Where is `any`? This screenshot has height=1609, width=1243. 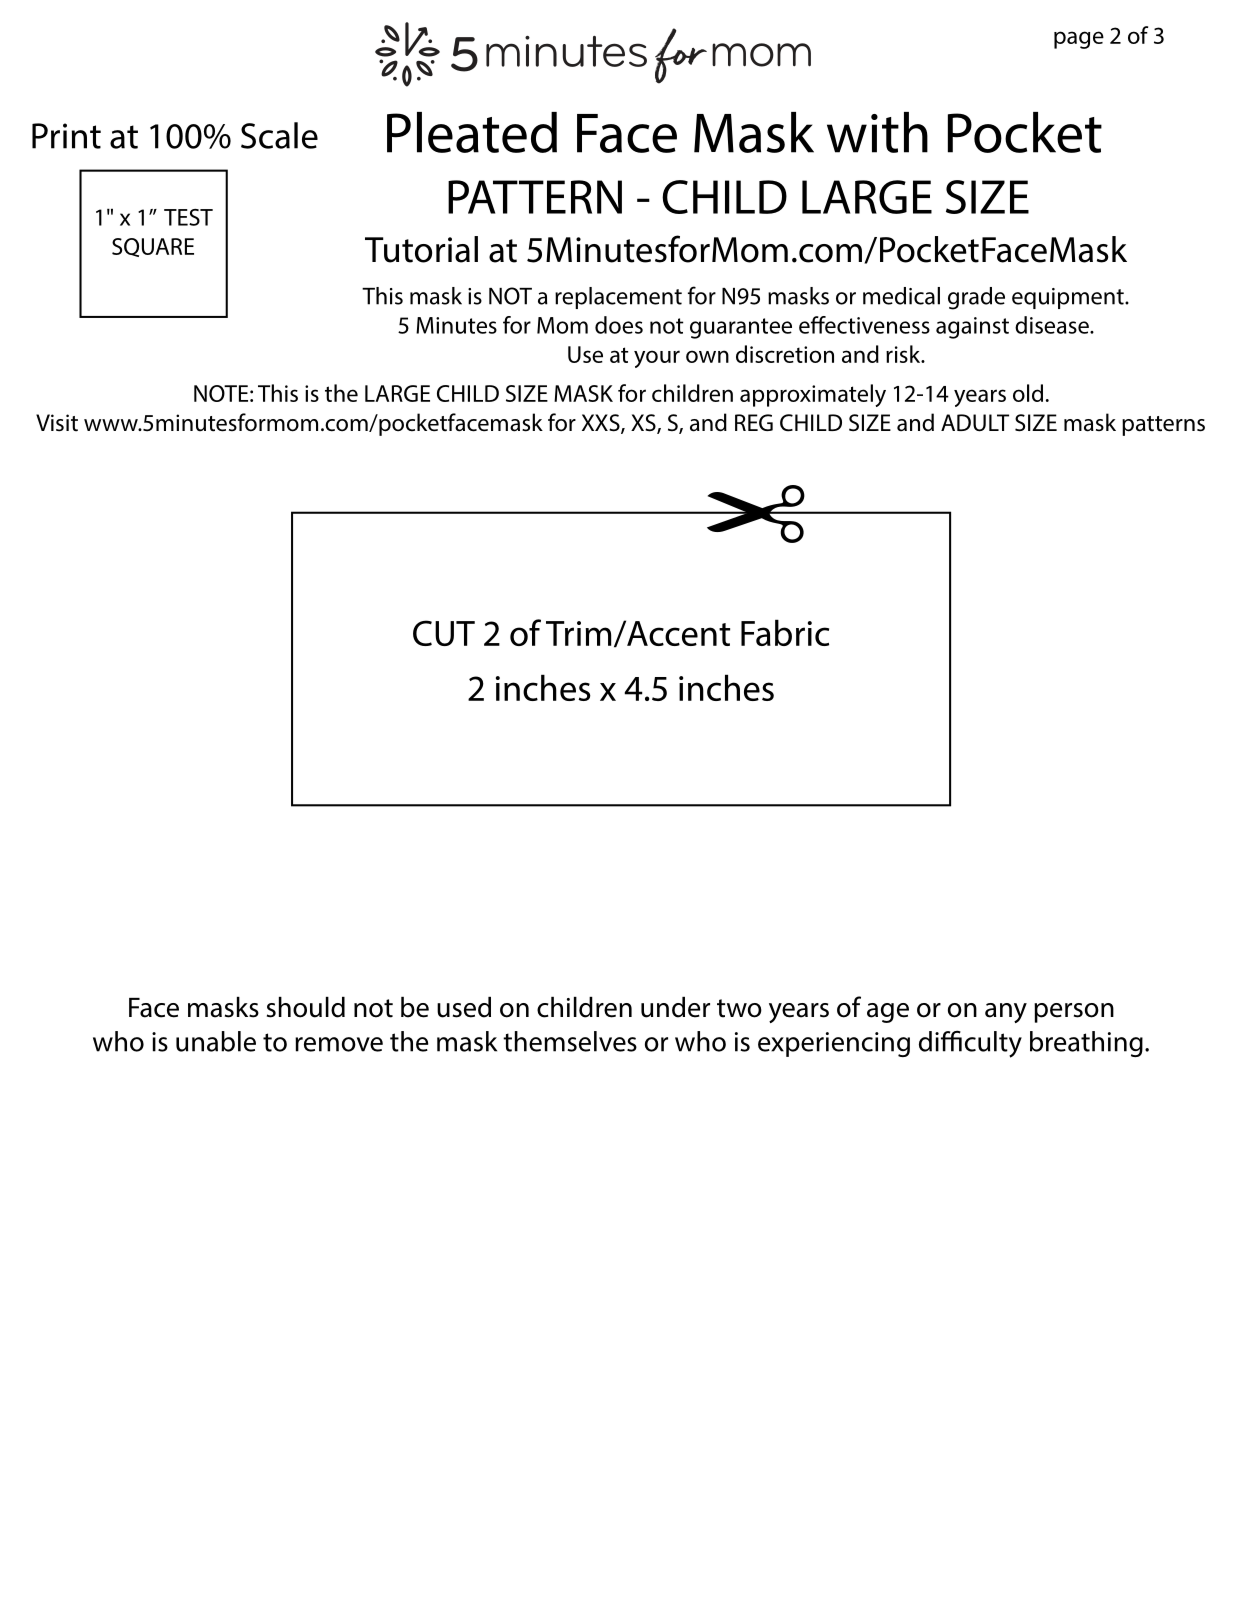 any is located at coordinates (1006, 1013).
